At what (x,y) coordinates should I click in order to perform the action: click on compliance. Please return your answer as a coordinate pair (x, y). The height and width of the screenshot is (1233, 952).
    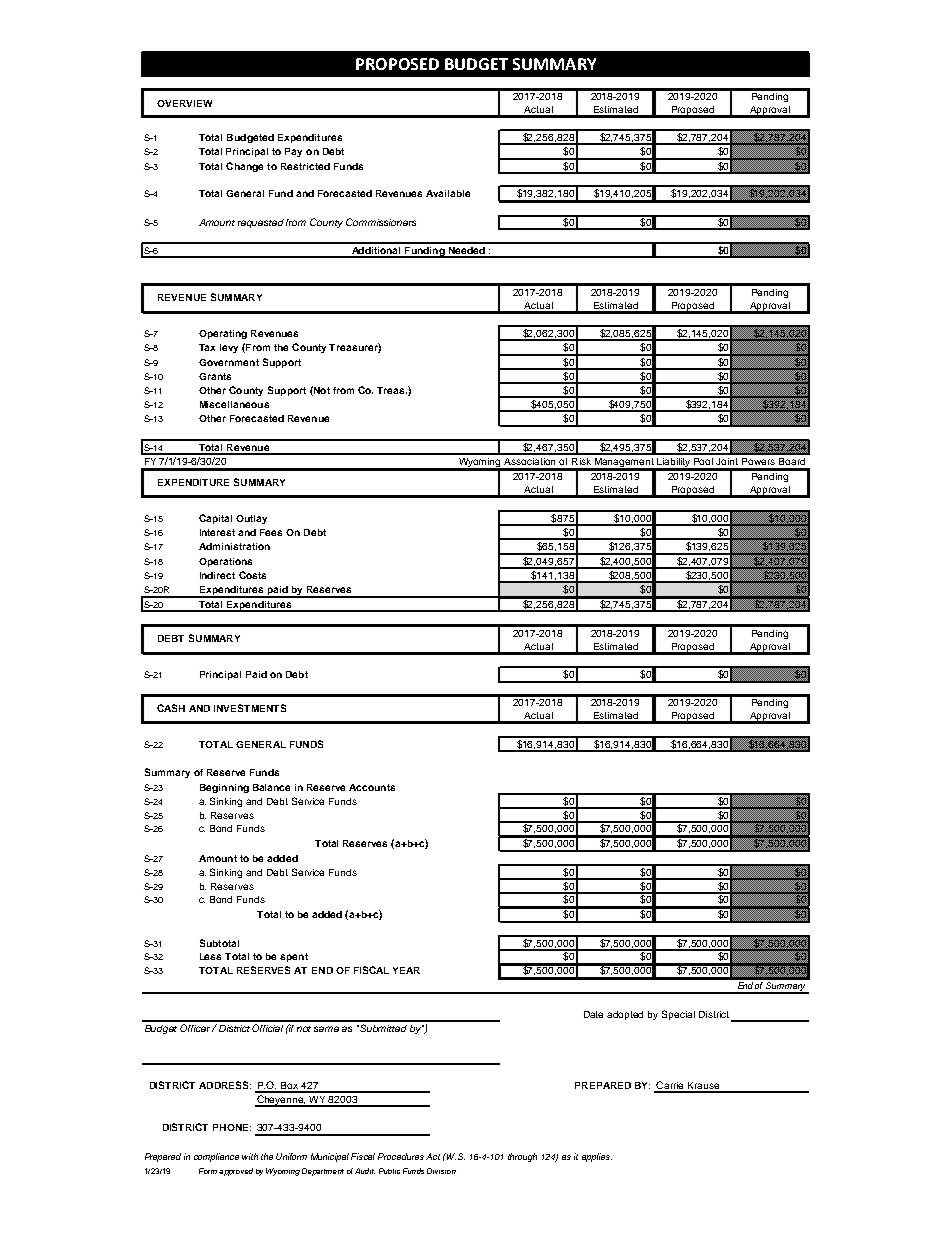
    Looking at the image, I should click on (216, 1157).
